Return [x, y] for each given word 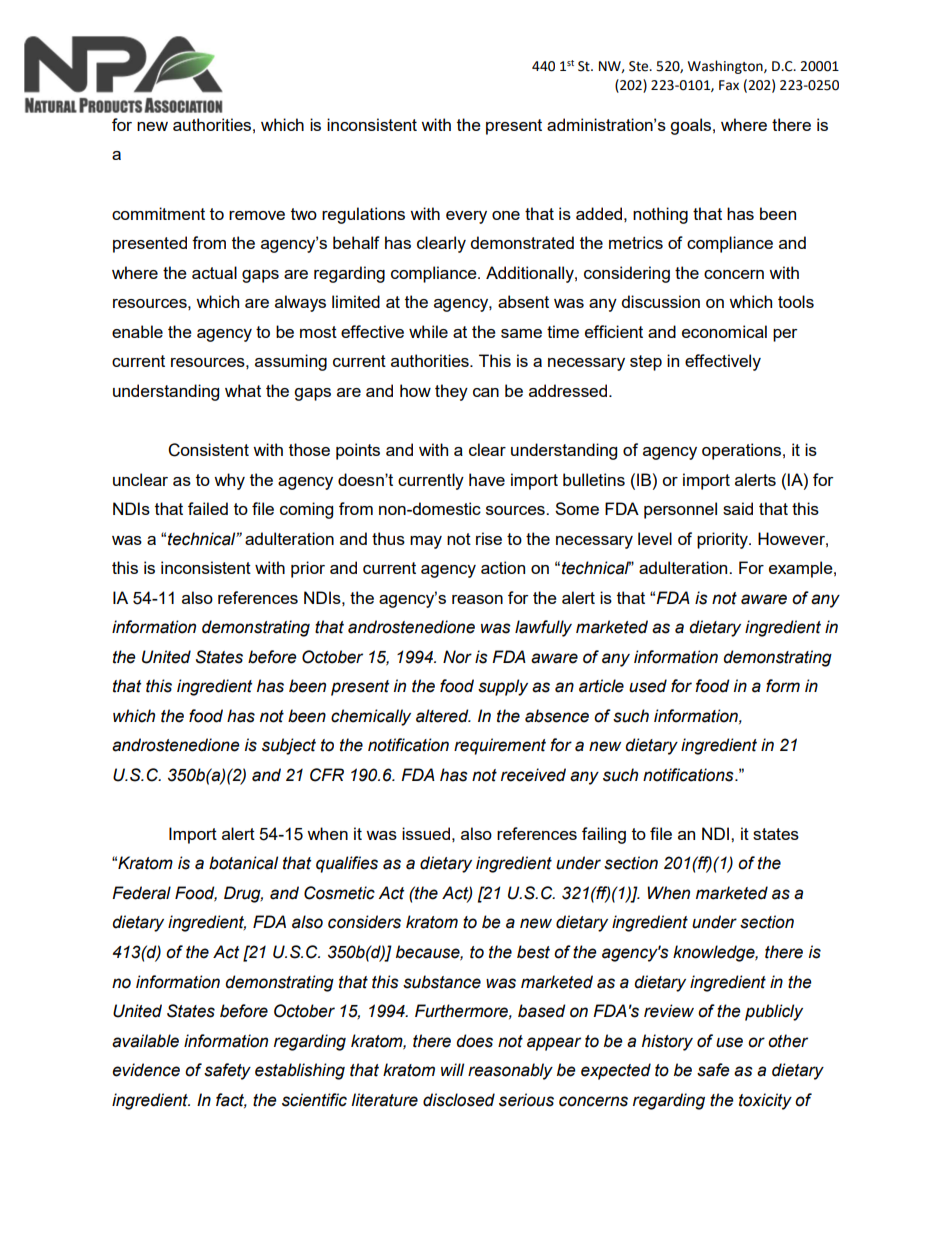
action [503, 567]
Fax [729, 85]
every [466, 217]
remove [257, 215]
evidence [146, 1070]
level [655, 538]
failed [208, 508]
